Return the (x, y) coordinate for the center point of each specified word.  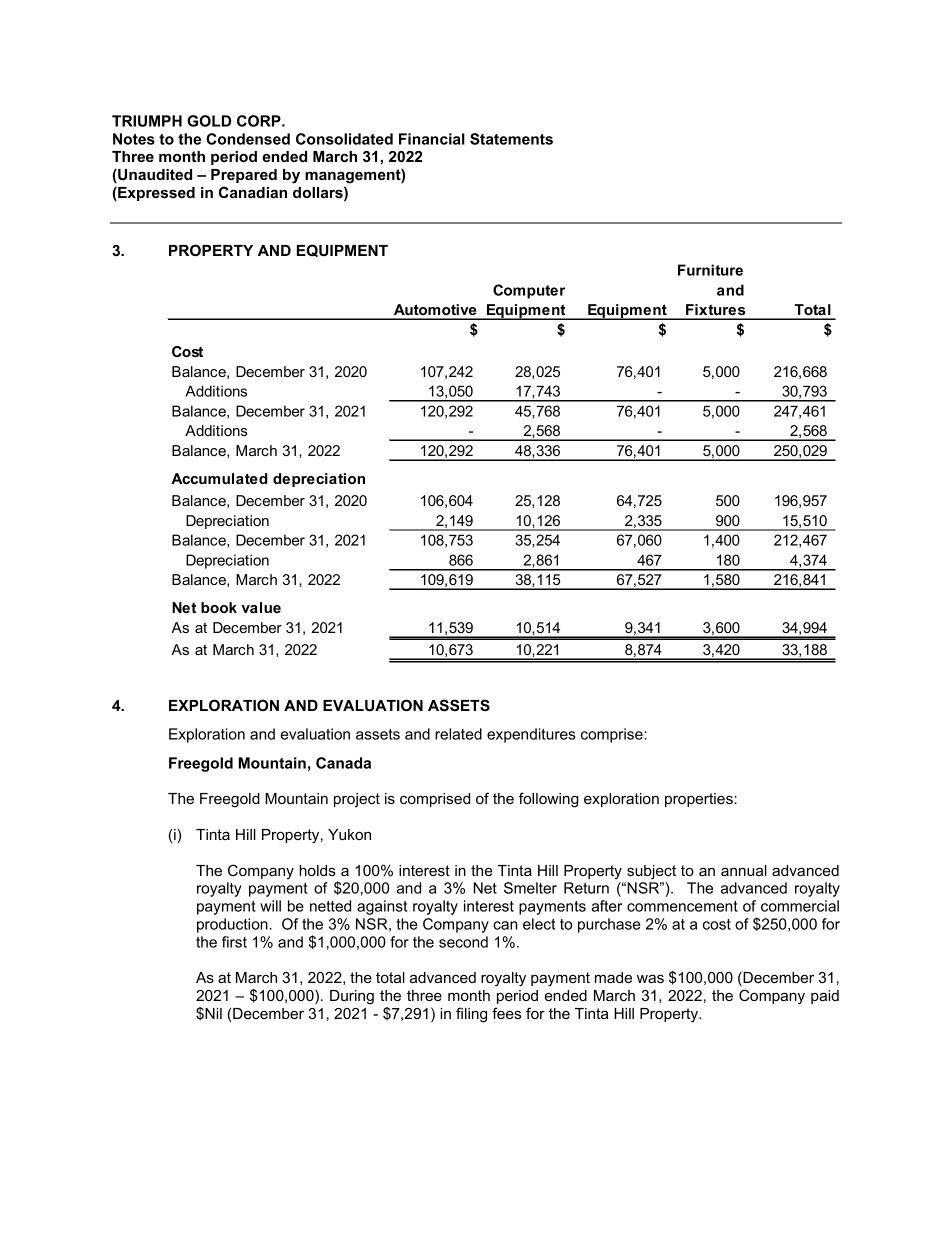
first (234, 942)
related (458, 734)
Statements (511, 139)
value (261, 607)
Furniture (710, 270)
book (219, 607)
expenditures (531, 735)
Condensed (248, 139)
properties (700, 800)
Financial (432, 139)
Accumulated (219, 478)
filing (471, 1015)
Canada (343, 763)
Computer (529, 291)
